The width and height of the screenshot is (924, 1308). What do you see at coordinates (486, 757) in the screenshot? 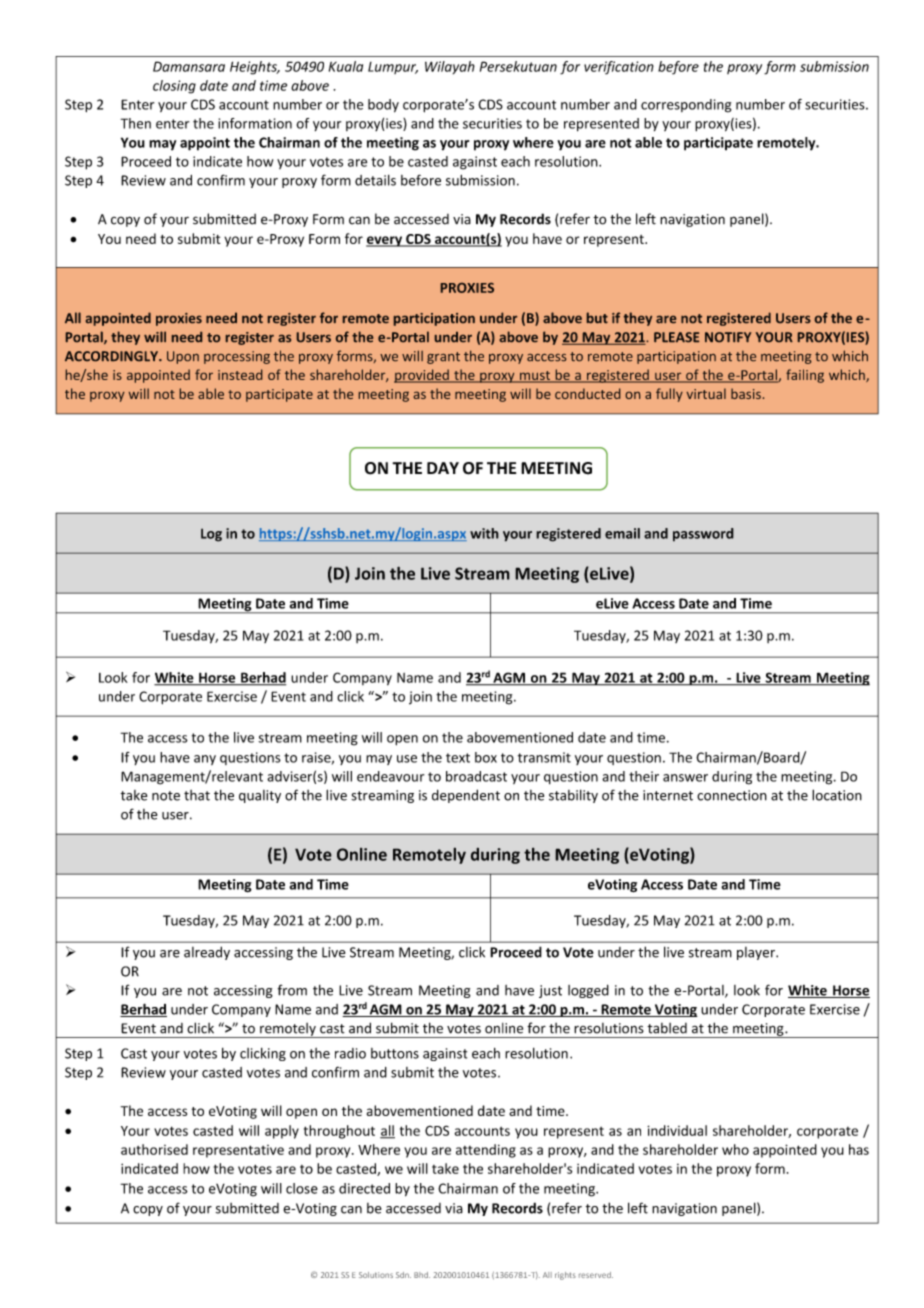
I see `box` at bounding box center [486, 757].
